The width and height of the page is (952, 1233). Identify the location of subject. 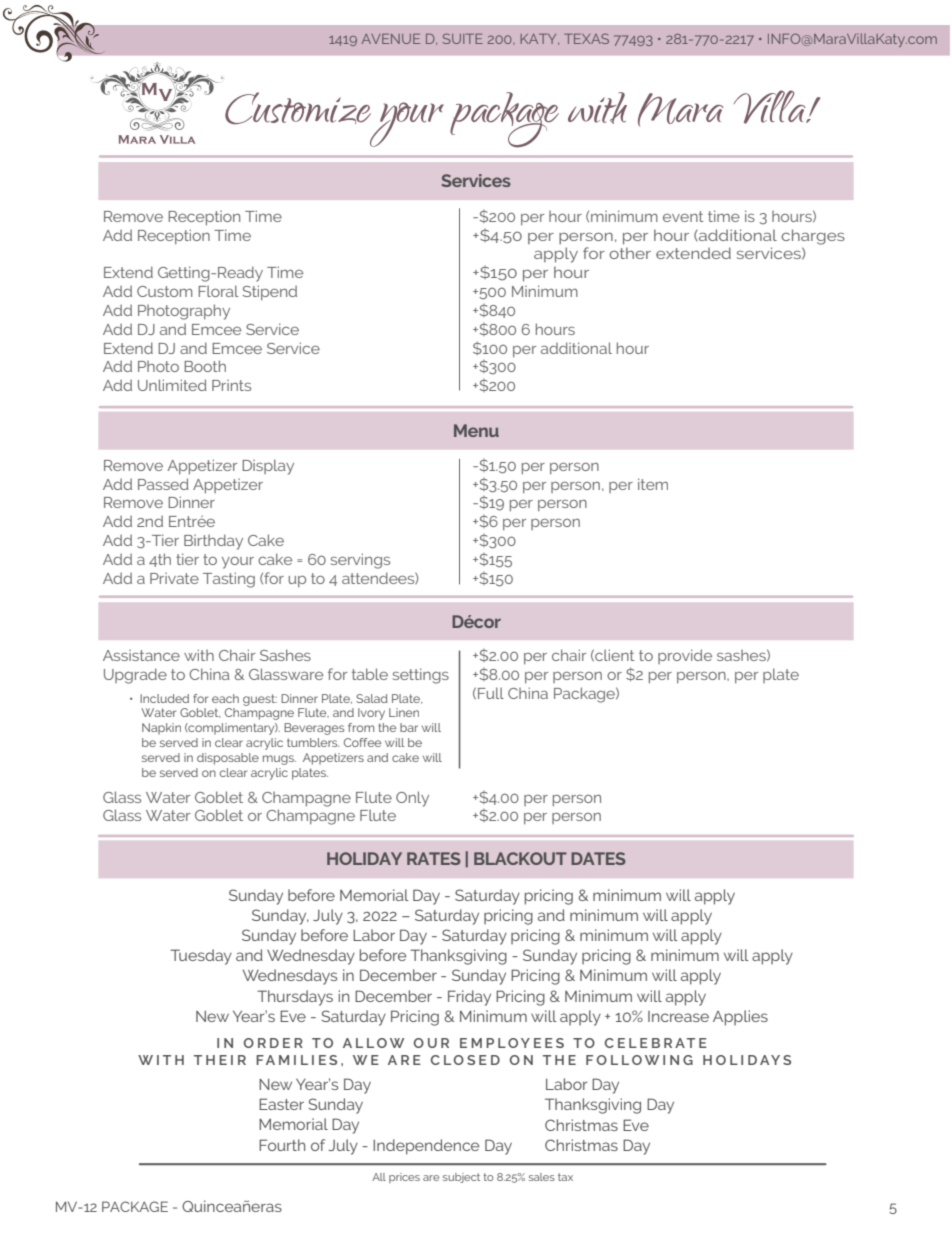
(461, 1178).
